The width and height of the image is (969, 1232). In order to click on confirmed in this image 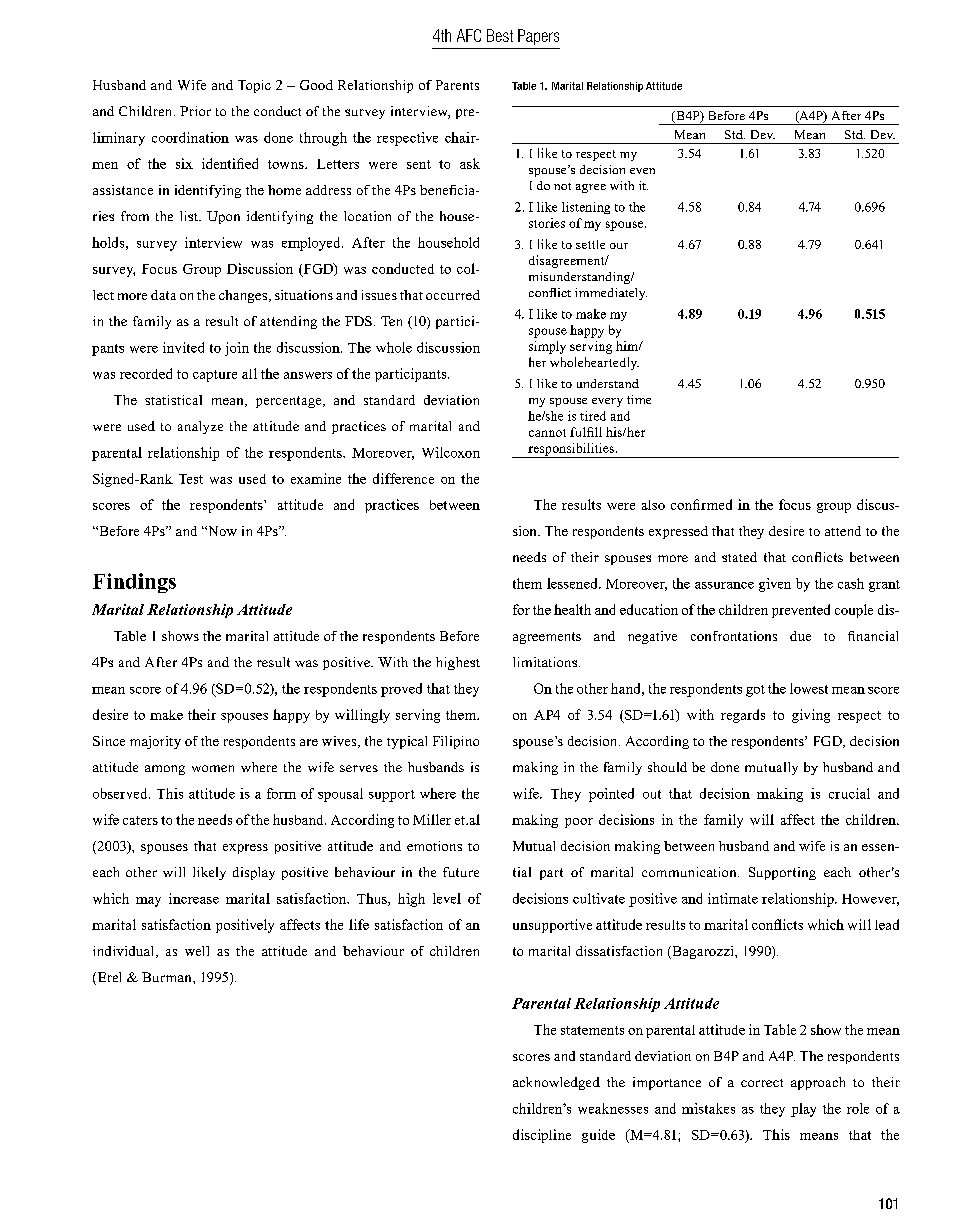, I will do `click(701, 504)`.
